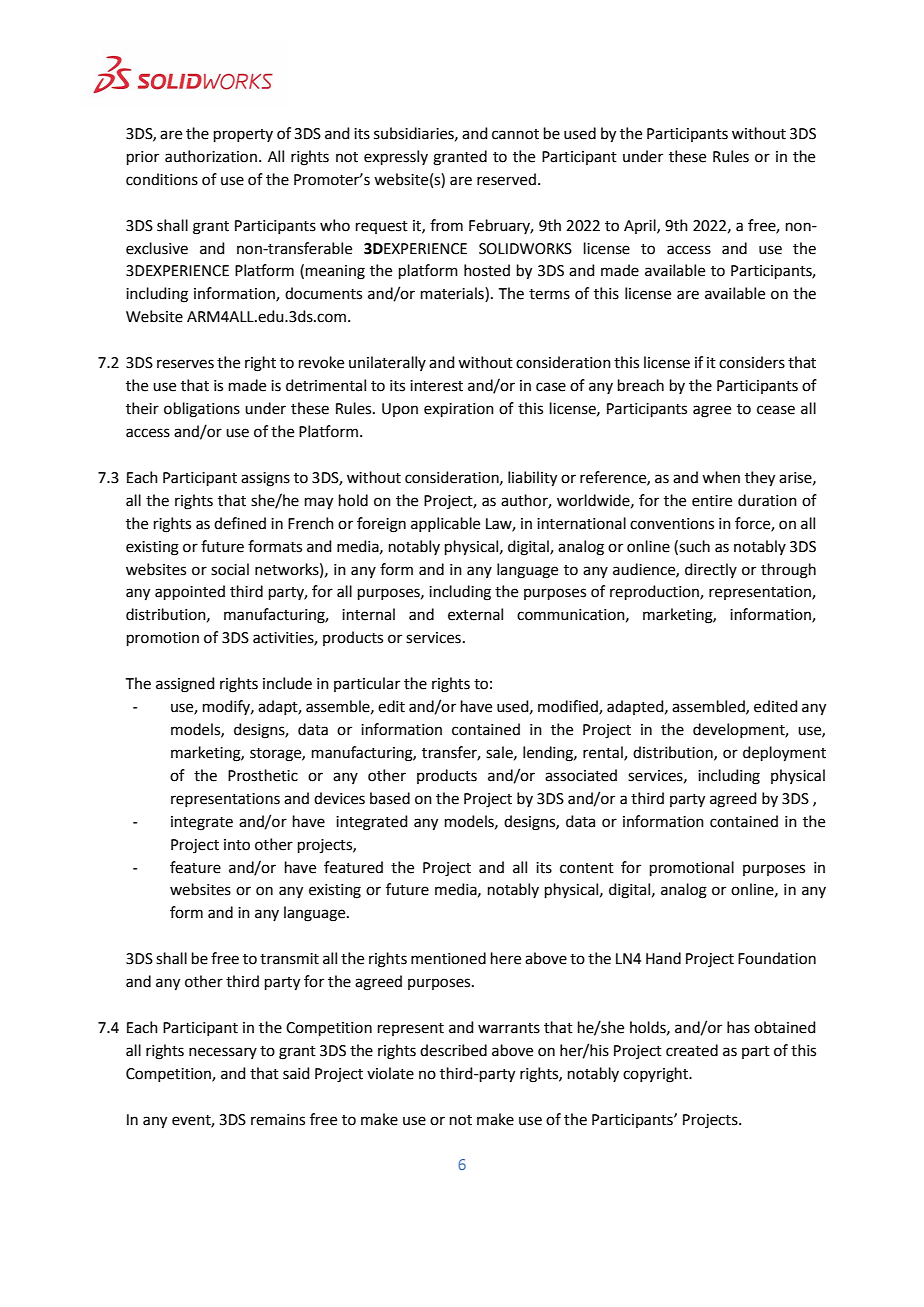 Image resolution: width=924 pixels, height=1307 pixels. I want to click on necessary, so click(223, 1053).
